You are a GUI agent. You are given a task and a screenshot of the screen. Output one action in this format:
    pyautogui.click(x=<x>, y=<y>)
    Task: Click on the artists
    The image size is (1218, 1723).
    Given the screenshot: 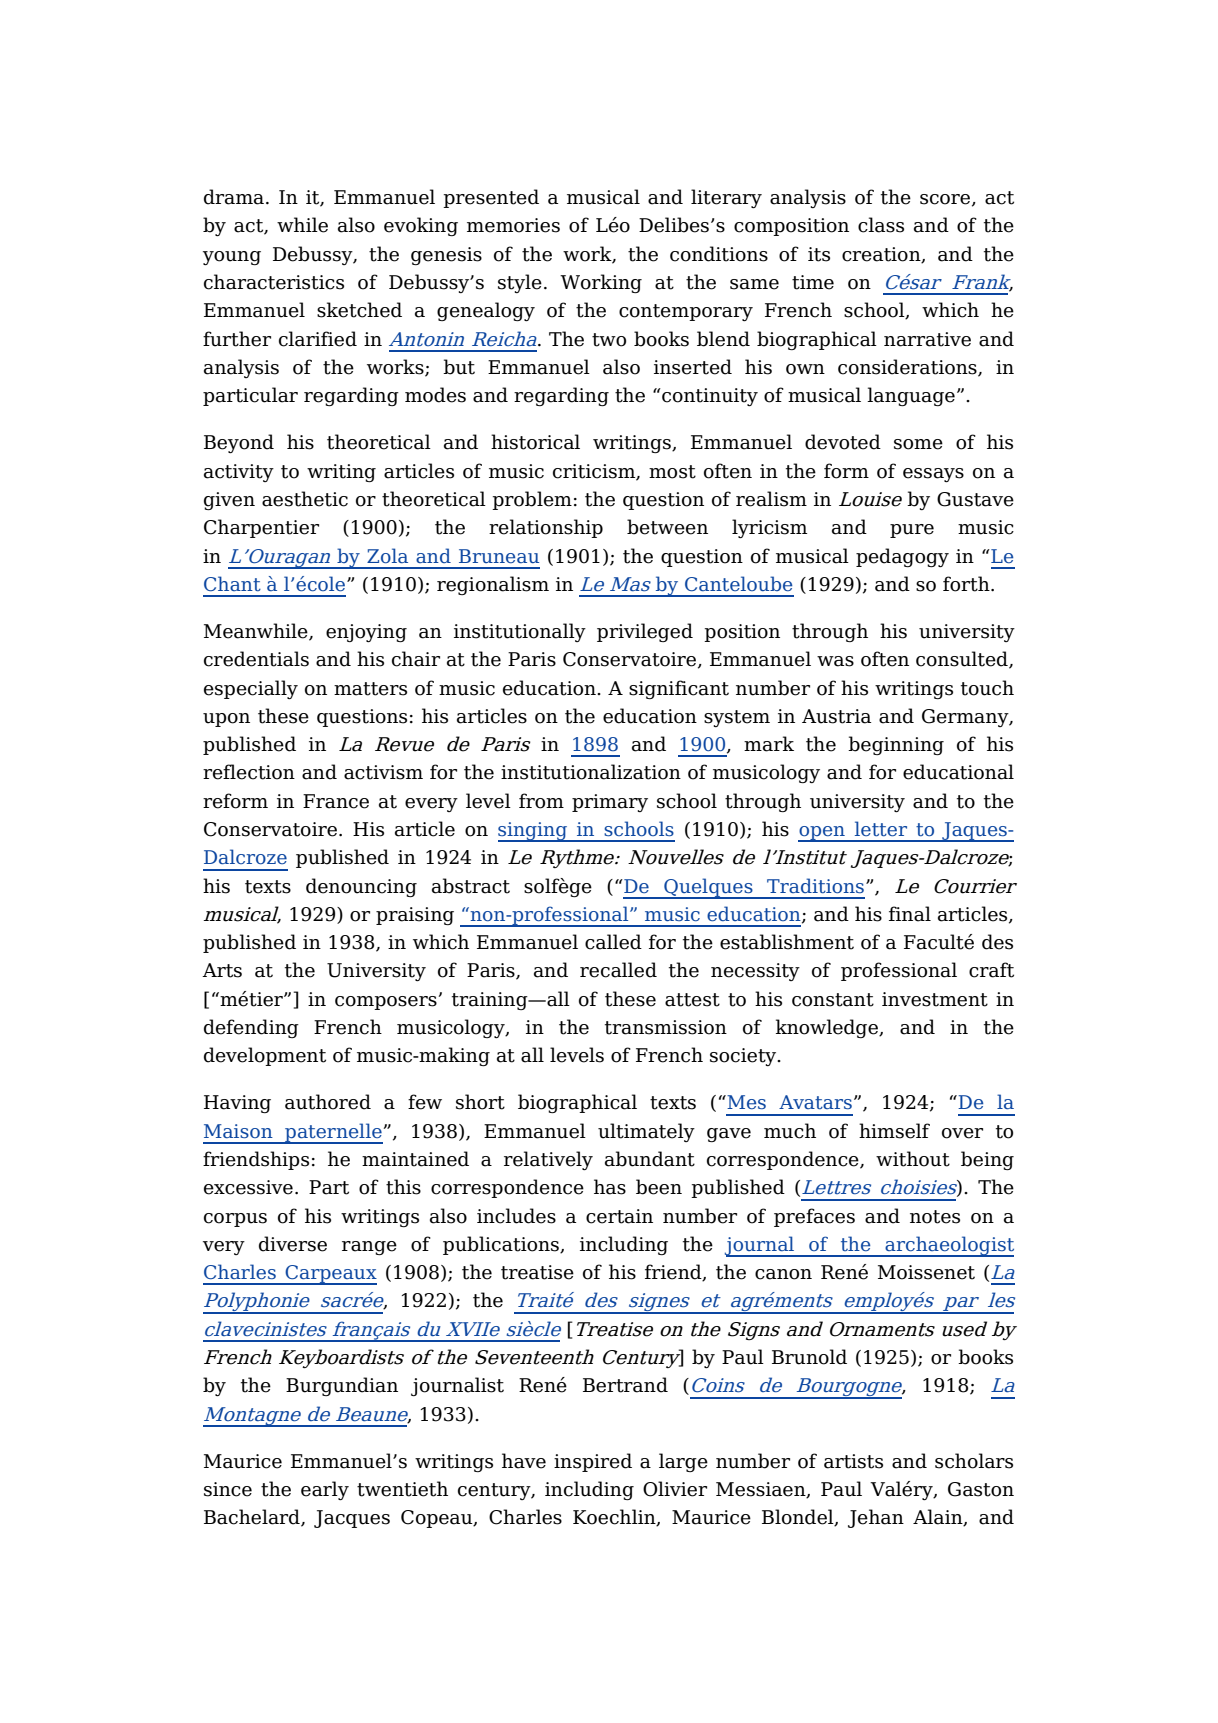 What is the action you would take?
    pyautogui.click(x=853, y=1461)
